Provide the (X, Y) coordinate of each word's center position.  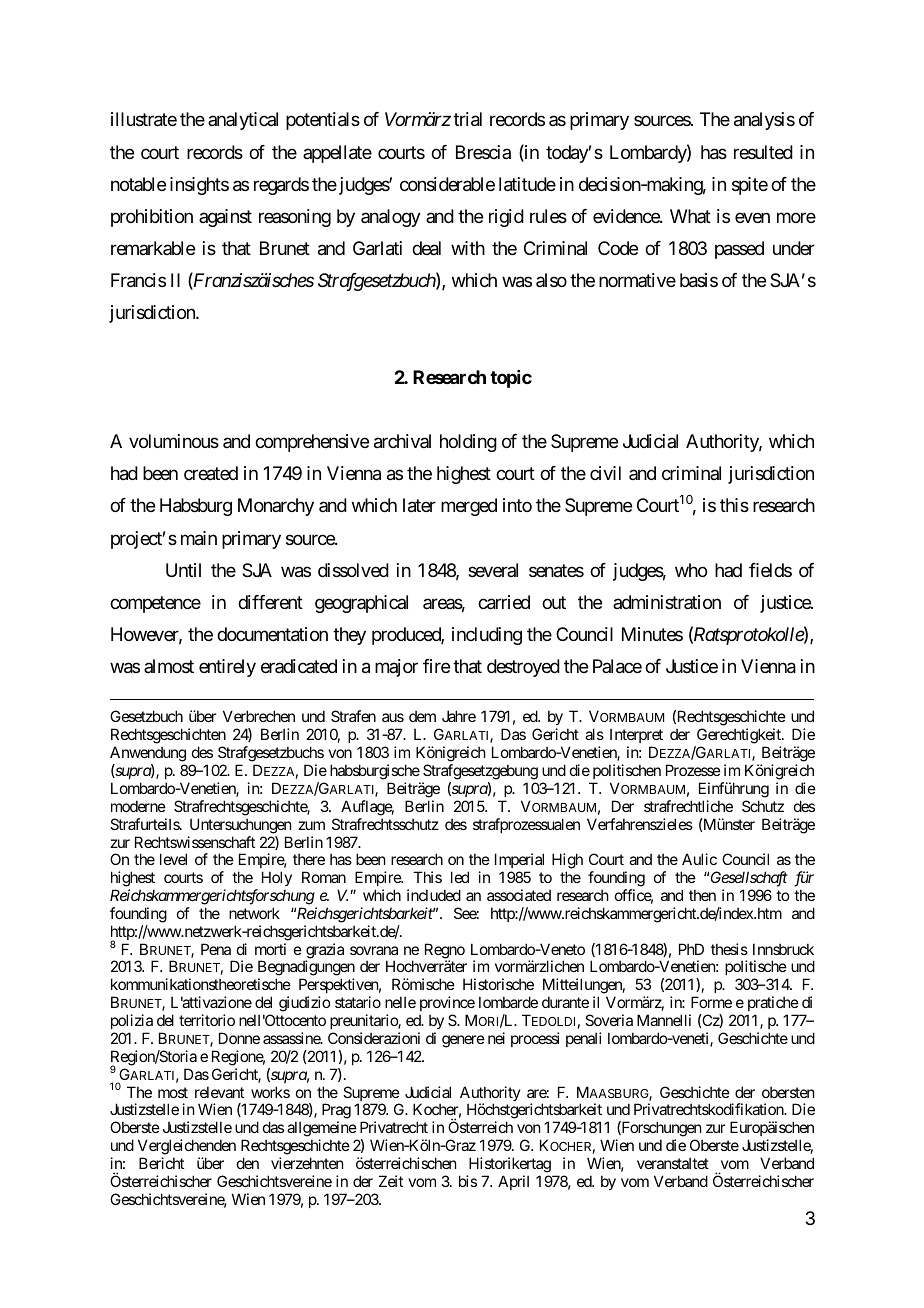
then (702, 895)
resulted (763, 152)
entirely (227, 668)
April (513, 1182)
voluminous (174, 441)
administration (667, 602)
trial (467, 119)
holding (468, 443)
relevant (219, 1092)
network (254, 913)
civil (605, 473)
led (460, 877)
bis (468, 1181)
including (487, 636)
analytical (243, 121)
